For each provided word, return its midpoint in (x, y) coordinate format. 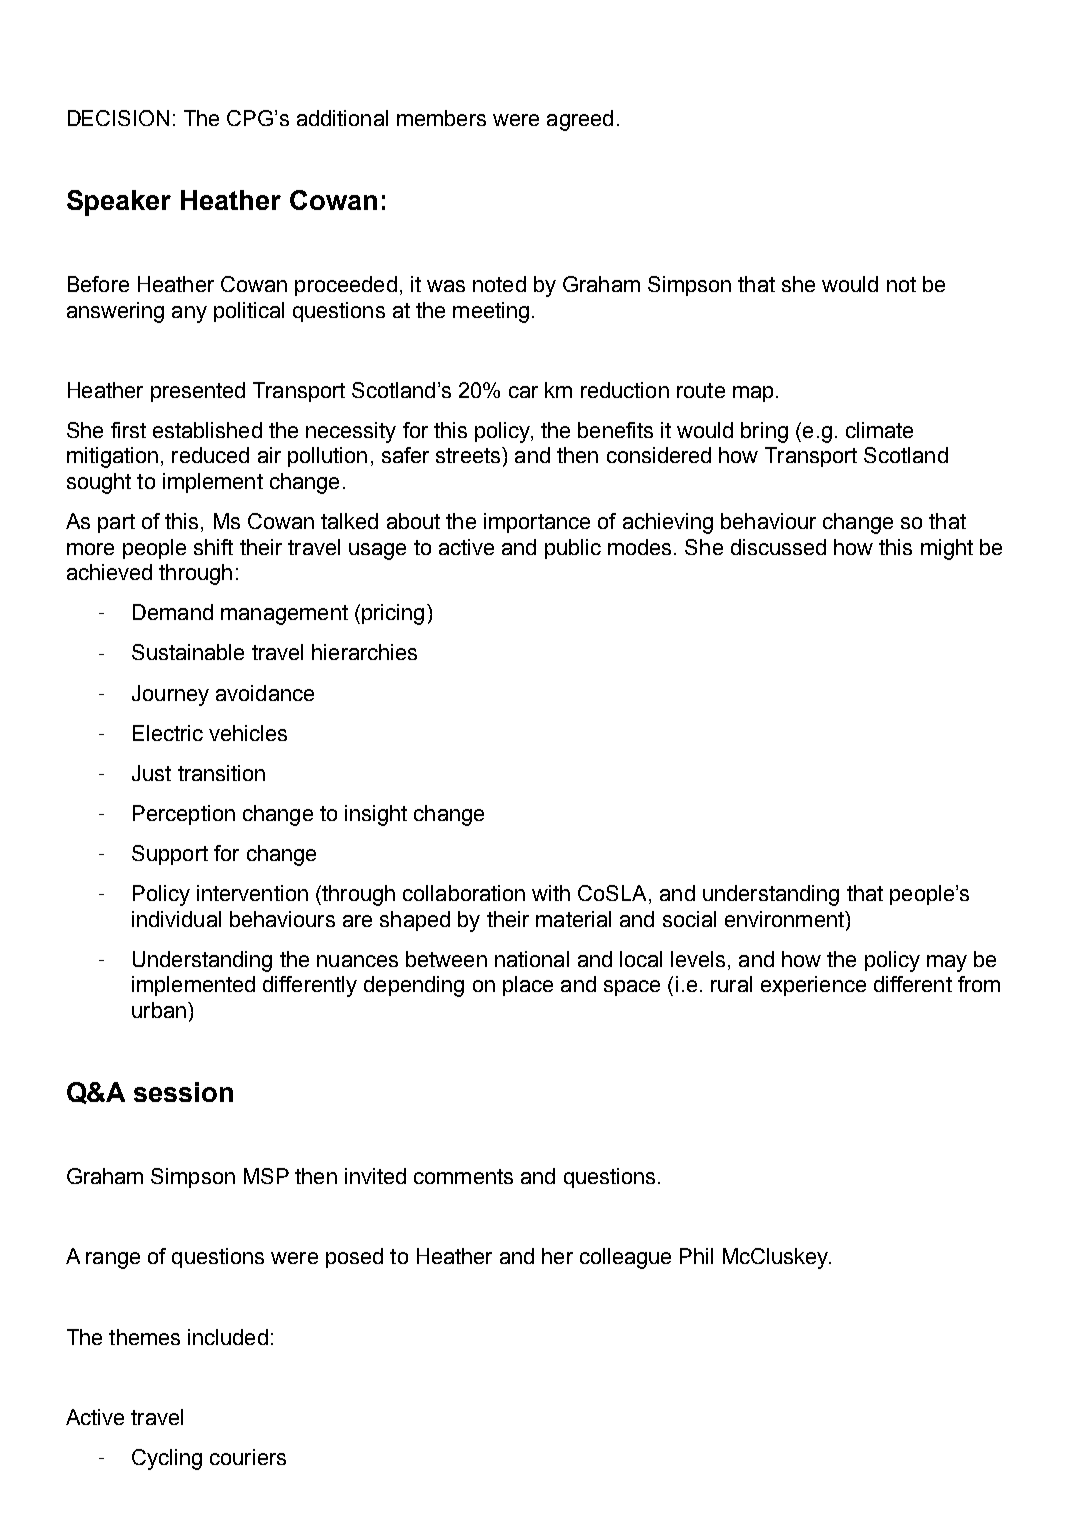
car (523, 392)
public (573, 549)
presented (198, 392)
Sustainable (188, 652)
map (753, 394)
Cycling (167, 1459)
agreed (580, 120)
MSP (266, 1176)
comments (463, 1176)
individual (176, 919)
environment (785, 919)
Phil (696, 1256)
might (947, 549)
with (551, 893)
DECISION (118, 118)
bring (764, 432)
